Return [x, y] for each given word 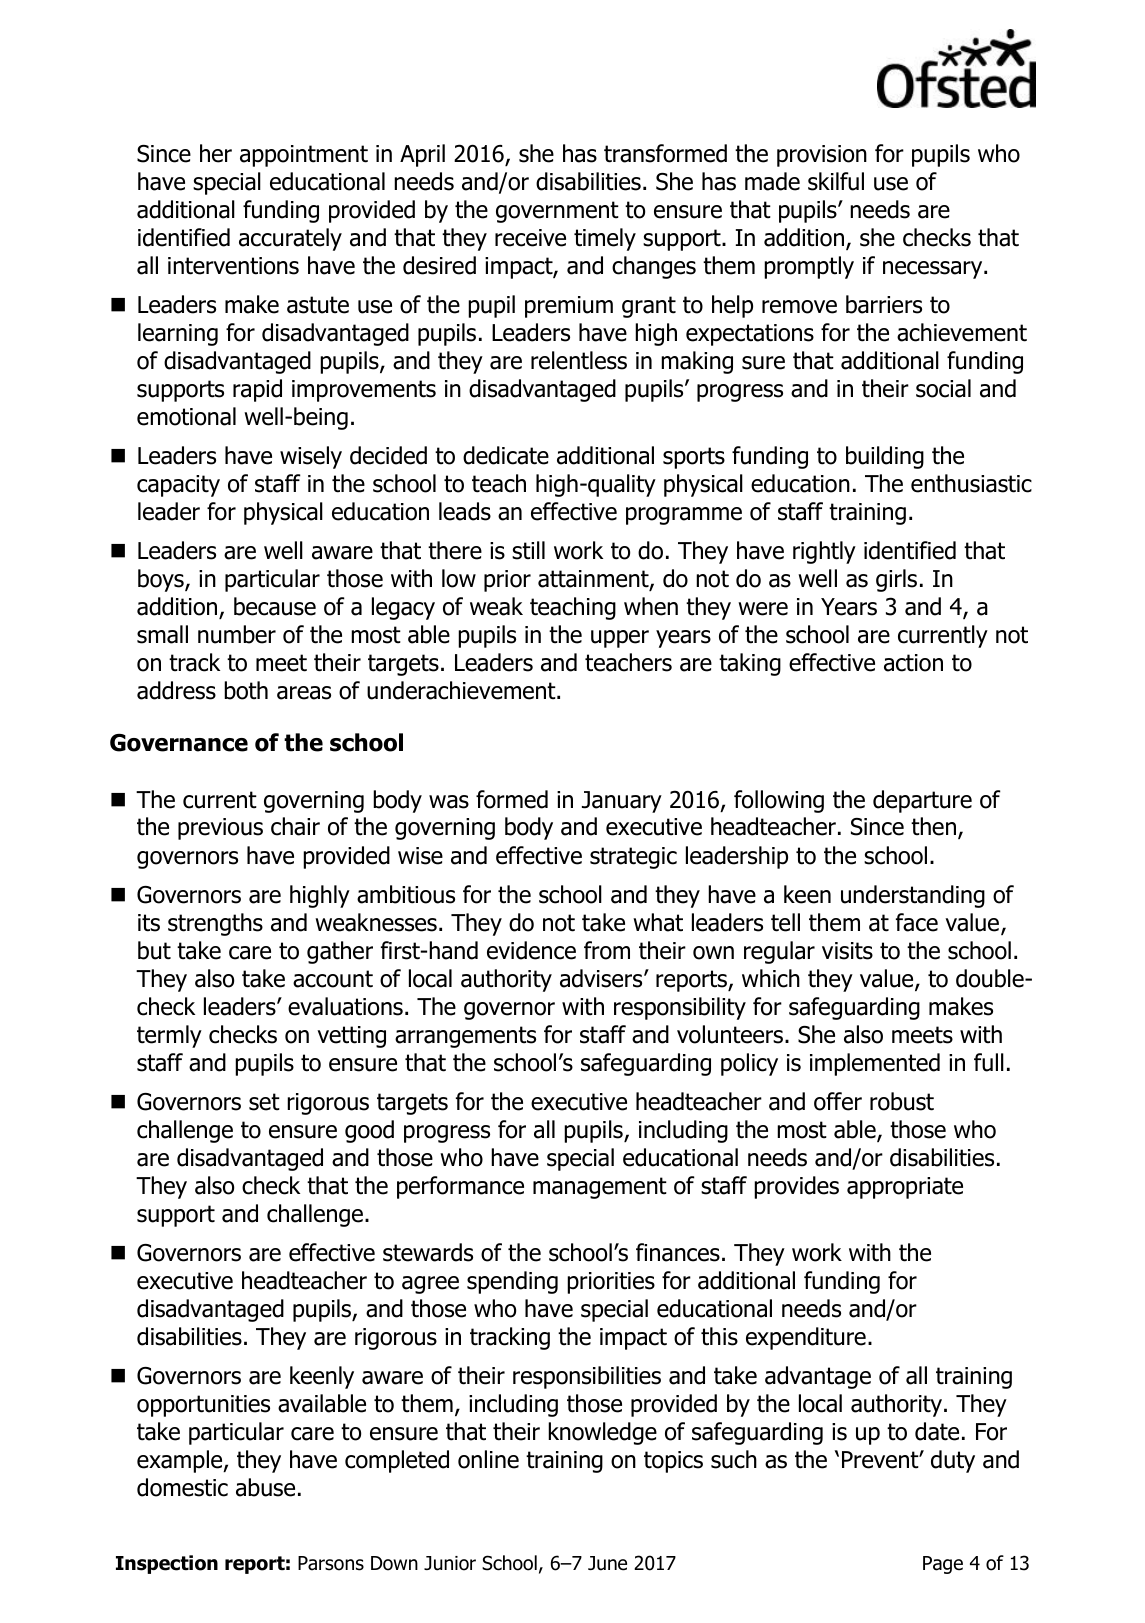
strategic [633, 858]
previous [220, 829]
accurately [290, 239]
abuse [265, 1487]
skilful [836, 181]
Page [943, 1565]
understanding [913, 896]
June [607, 1563]
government [557, 212]
